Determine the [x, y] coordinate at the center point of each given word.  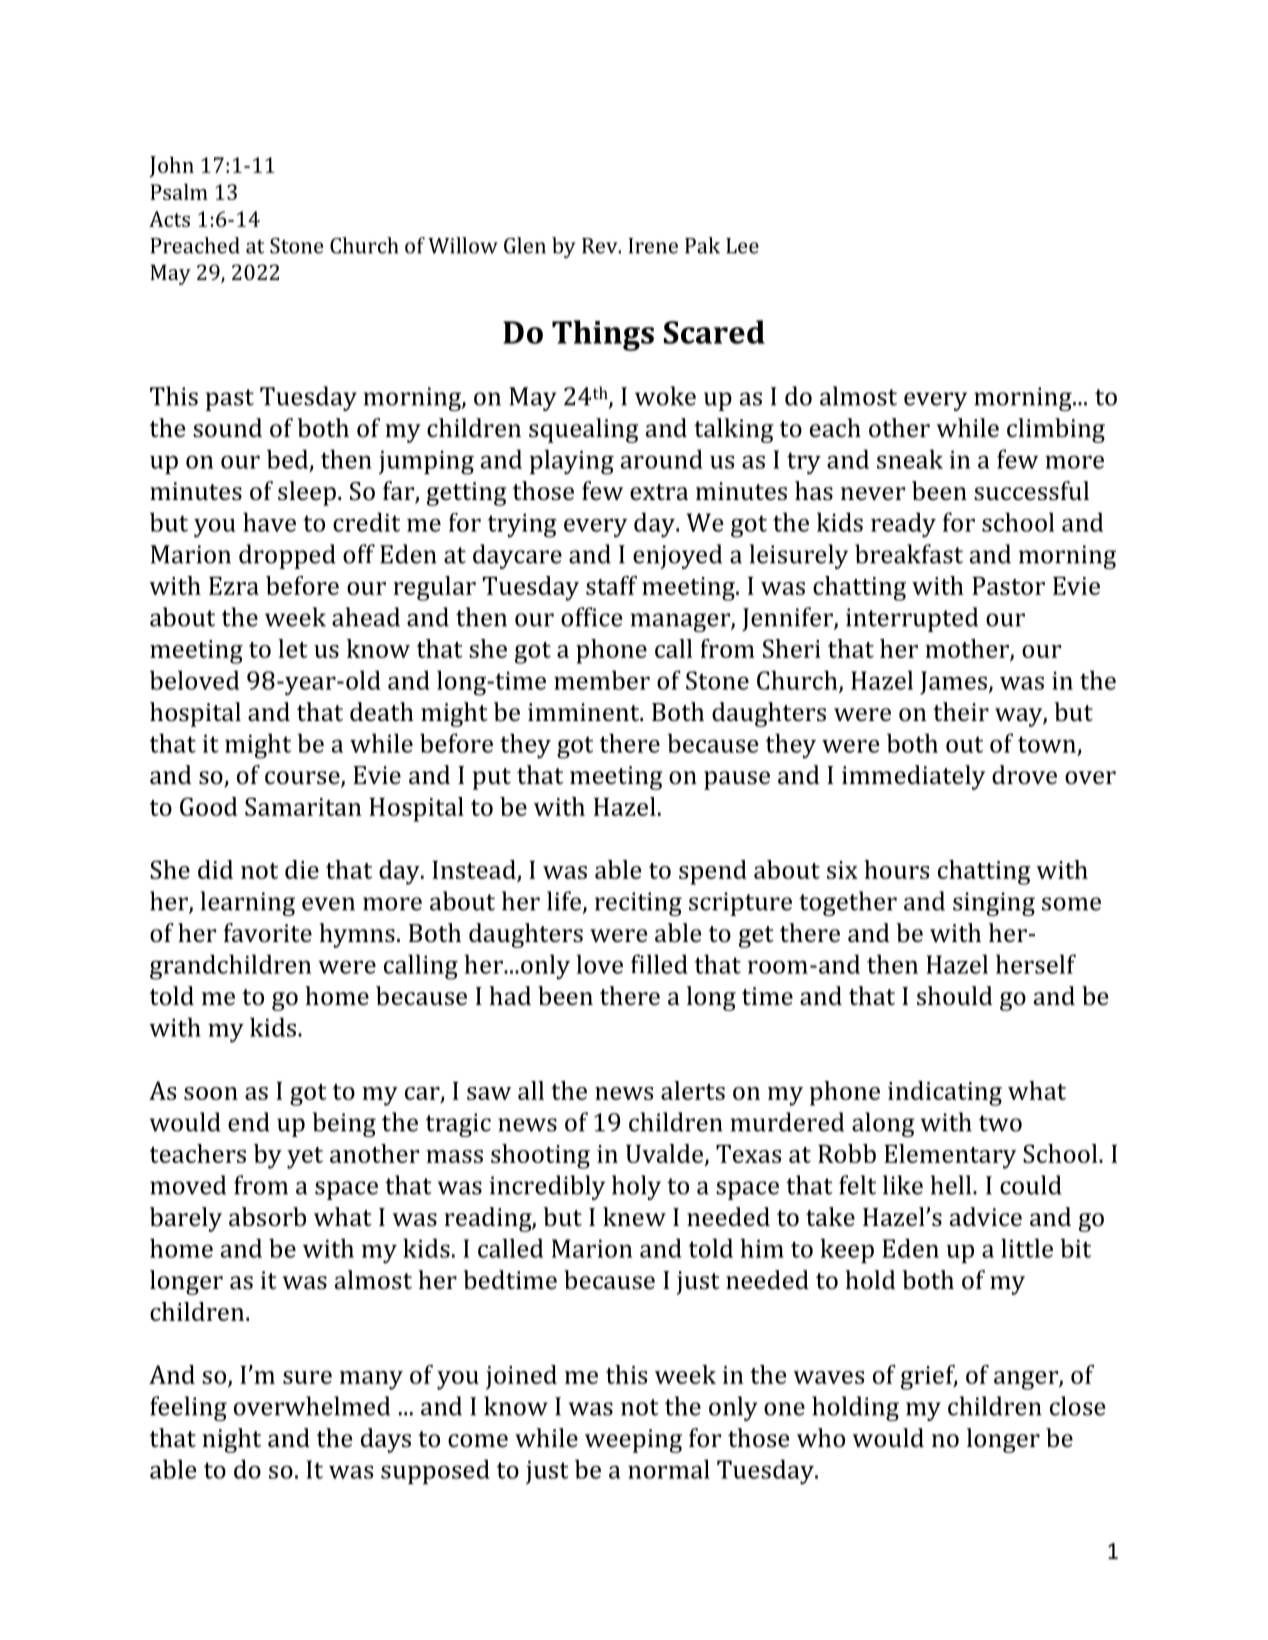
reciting [638, 904]
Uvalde [666, 1154]
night [231, 1440]
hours [896, 869]
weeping [633, 1441]
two [1000, 1123]
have [269, 522]
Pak [702, 245]
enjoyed [677, 556]
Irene [653, 246]
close [1077, 1406]
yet [305, 1158]
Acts [169, 219]
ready [903, 525]
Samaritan [303, 806]
